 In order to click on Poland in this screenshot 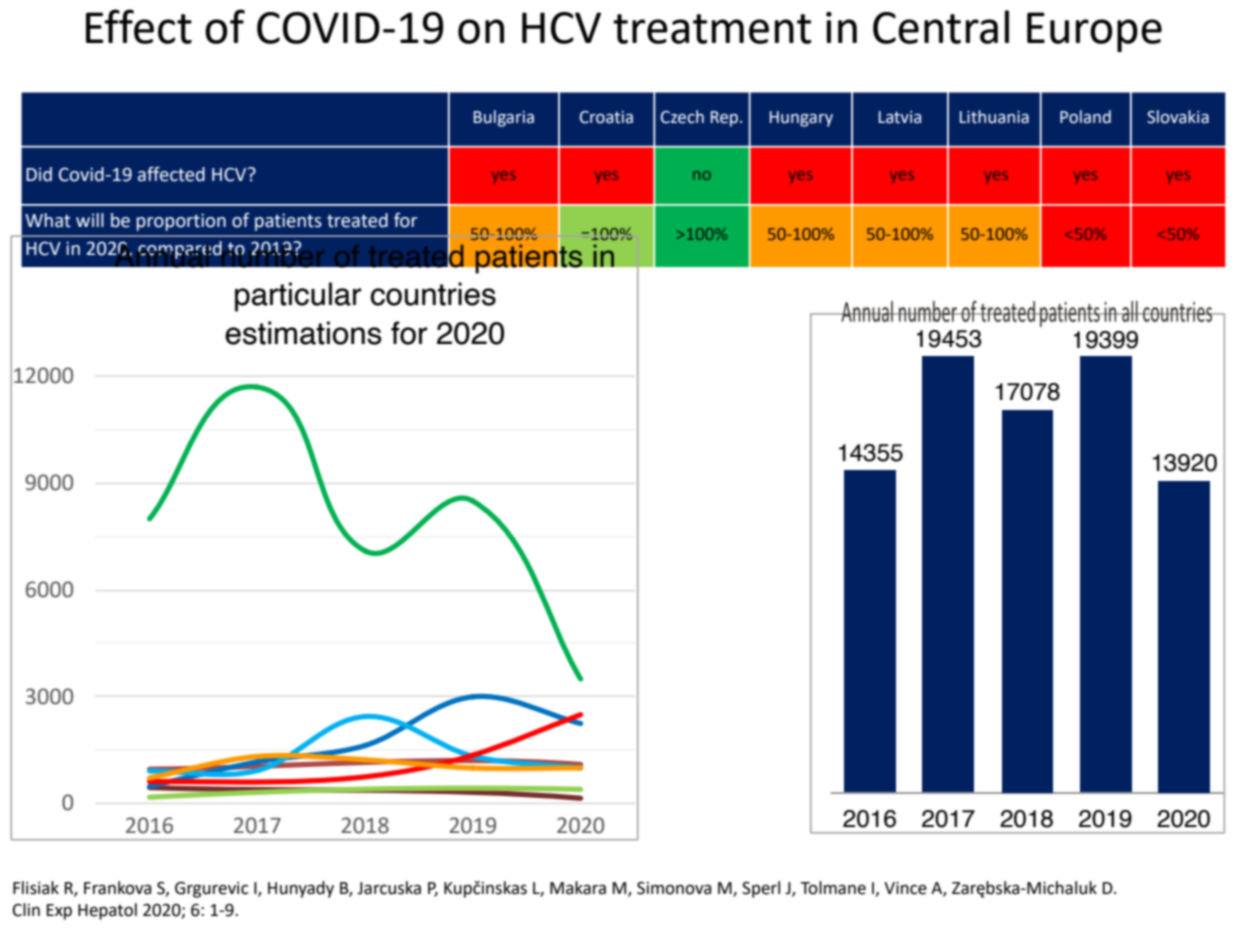, I will do `click(1085, 117)`.
